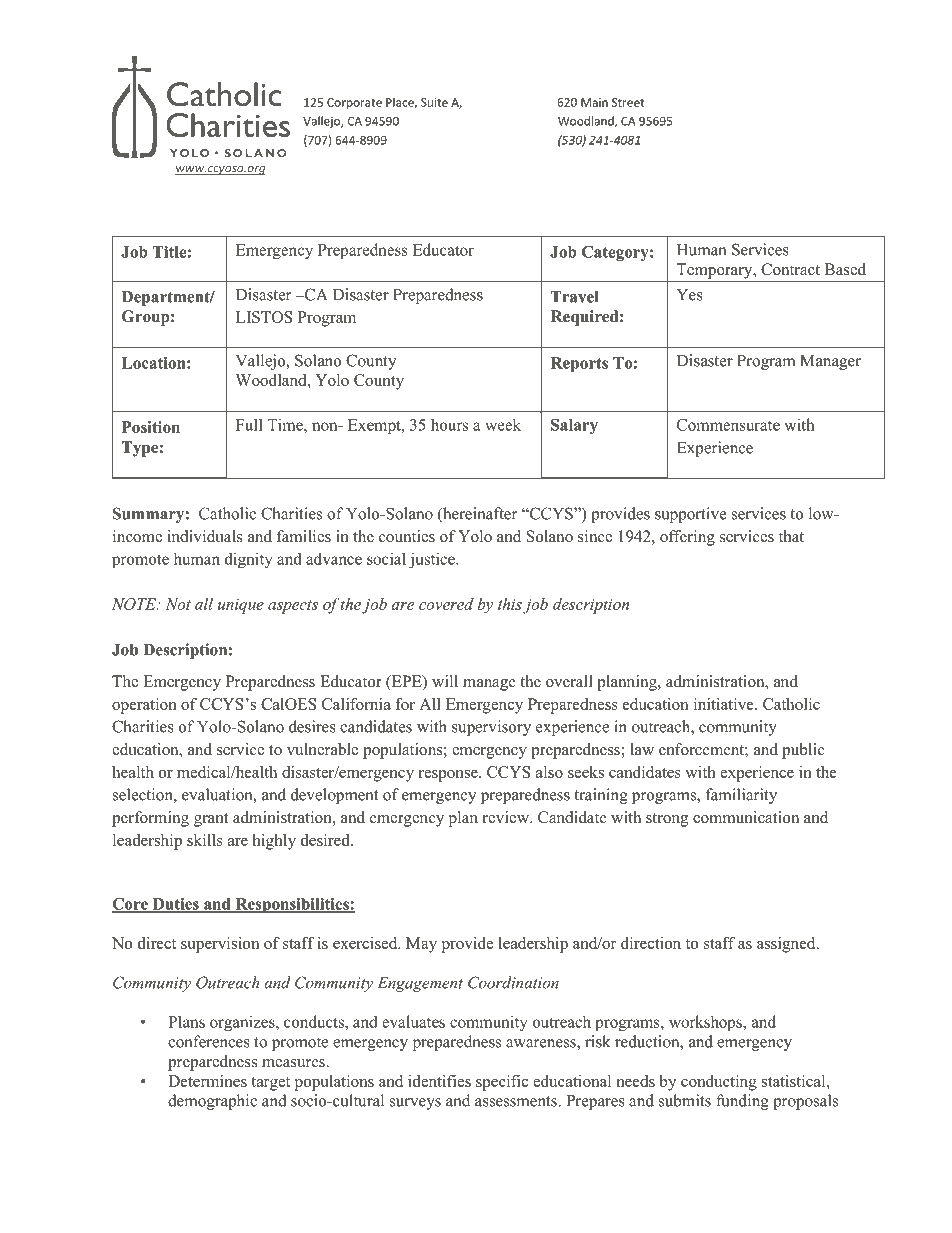  Describe the element at coordinates (207, 1081) in the page. I see `Determines` at that location.
